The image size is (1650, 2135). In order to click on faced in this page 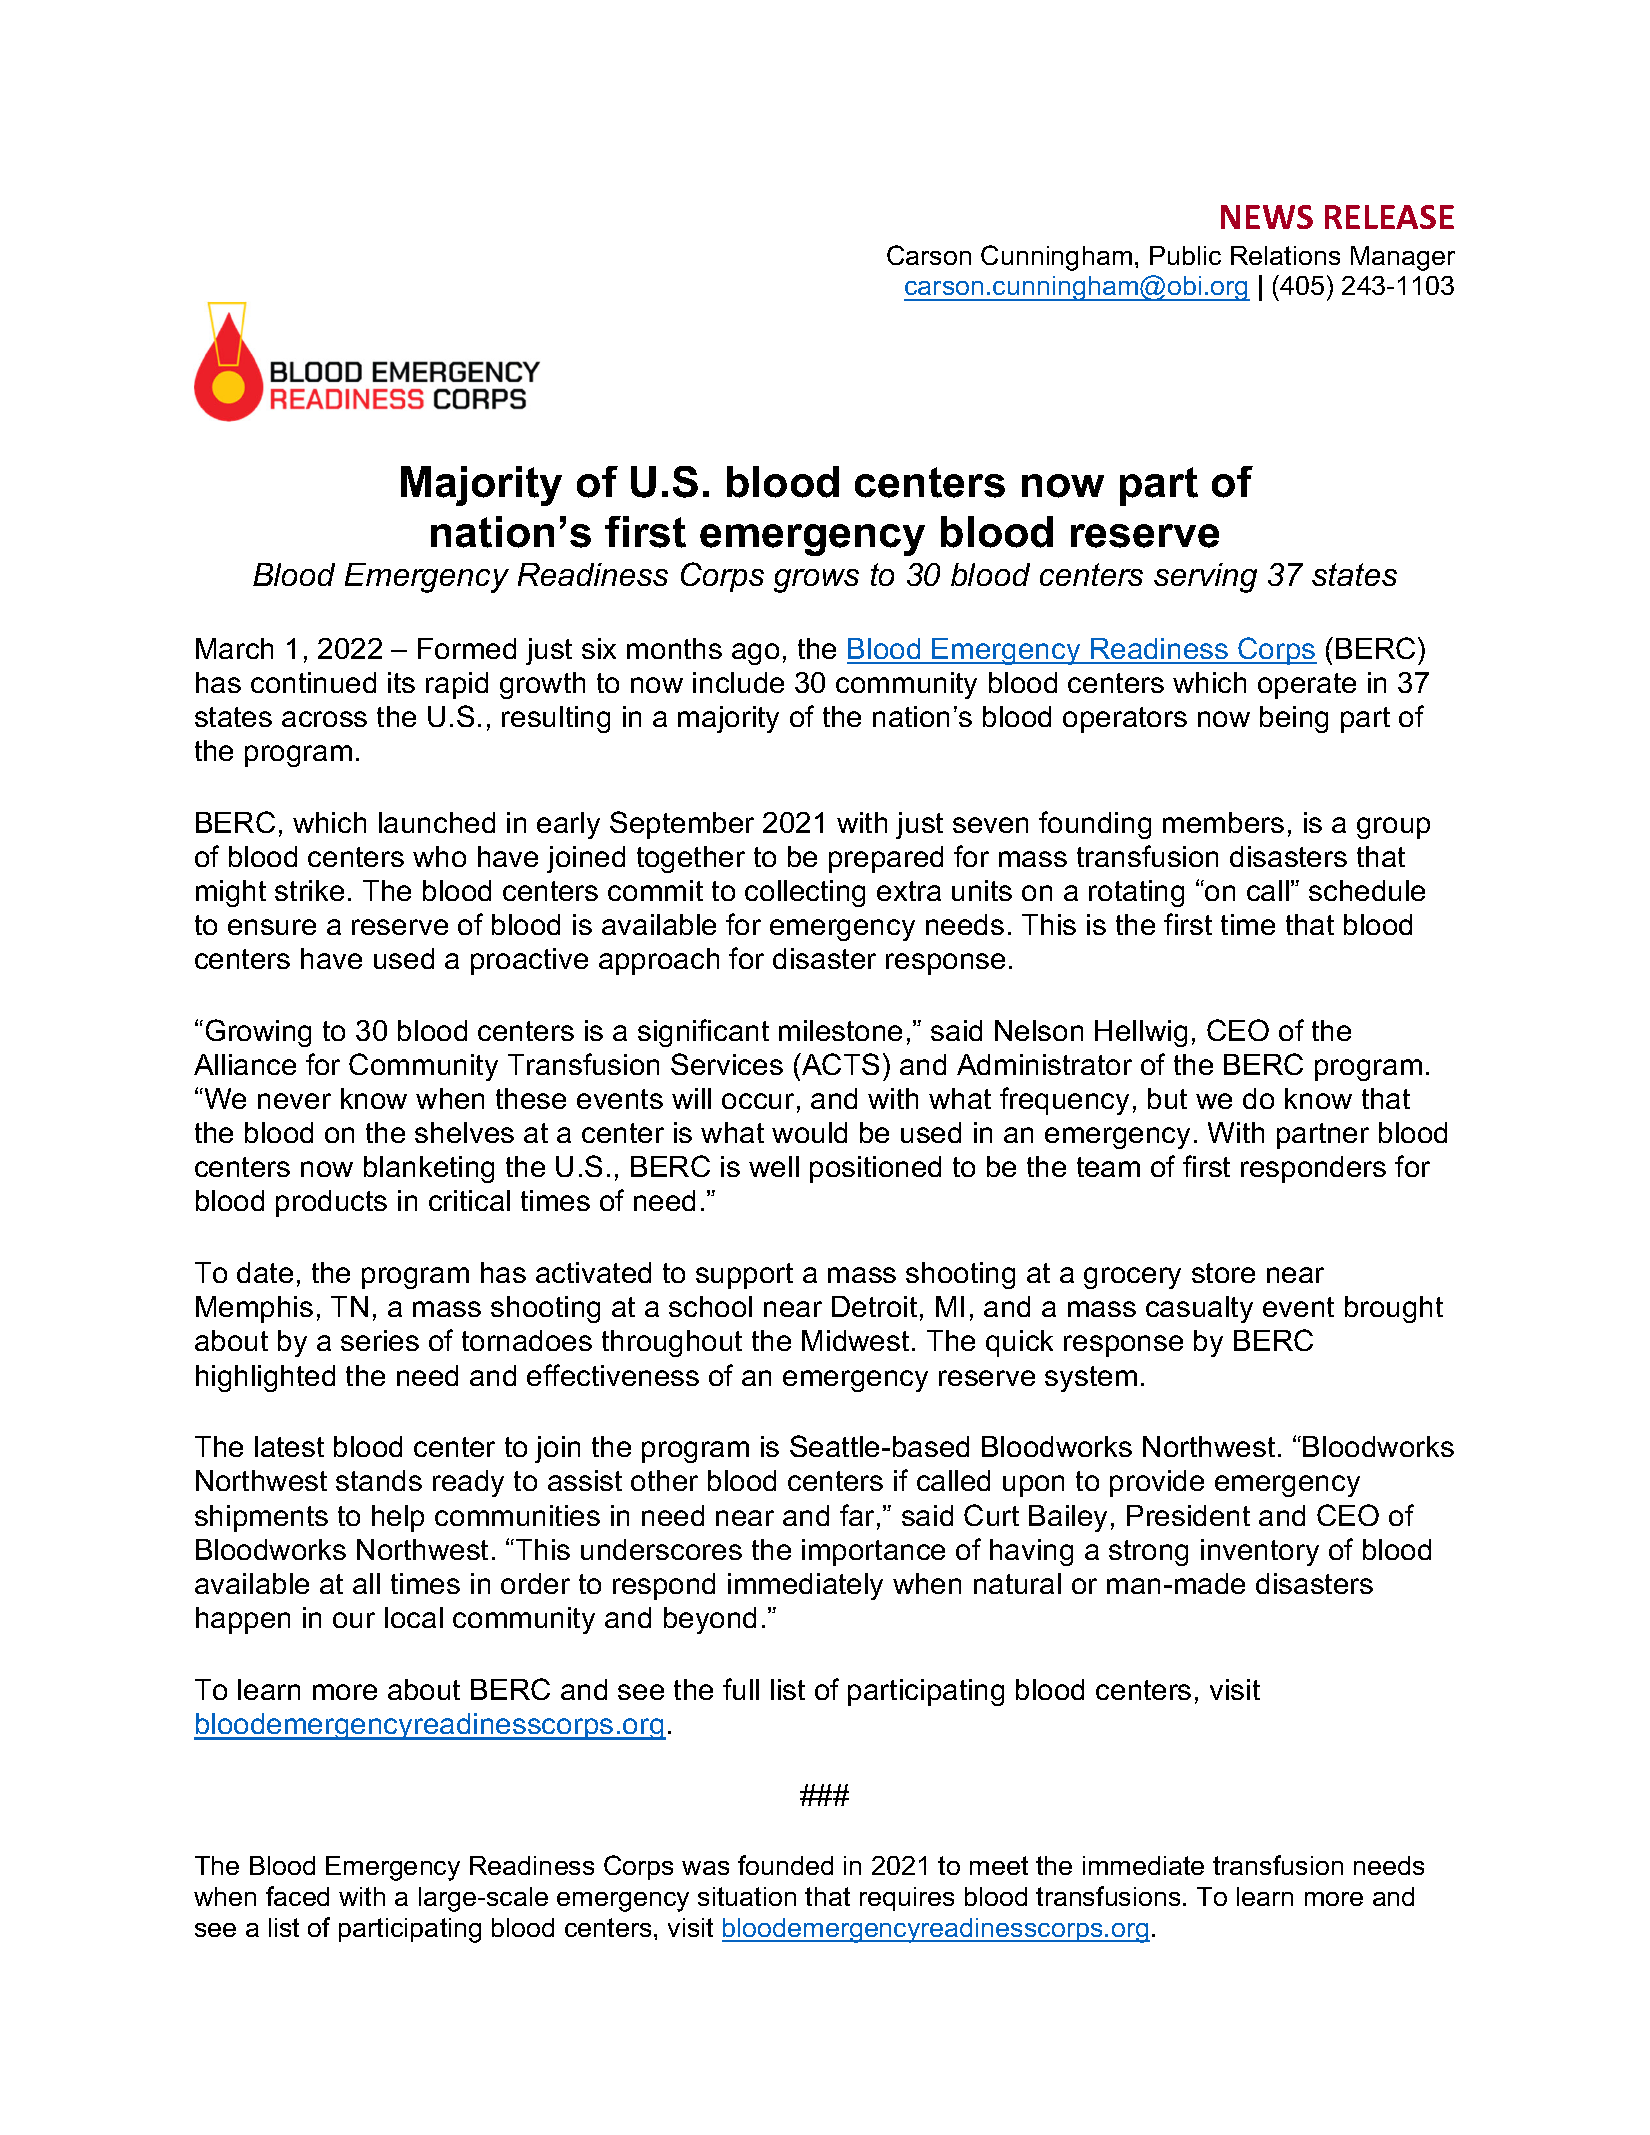, I will do `click(297, 1896)`.
